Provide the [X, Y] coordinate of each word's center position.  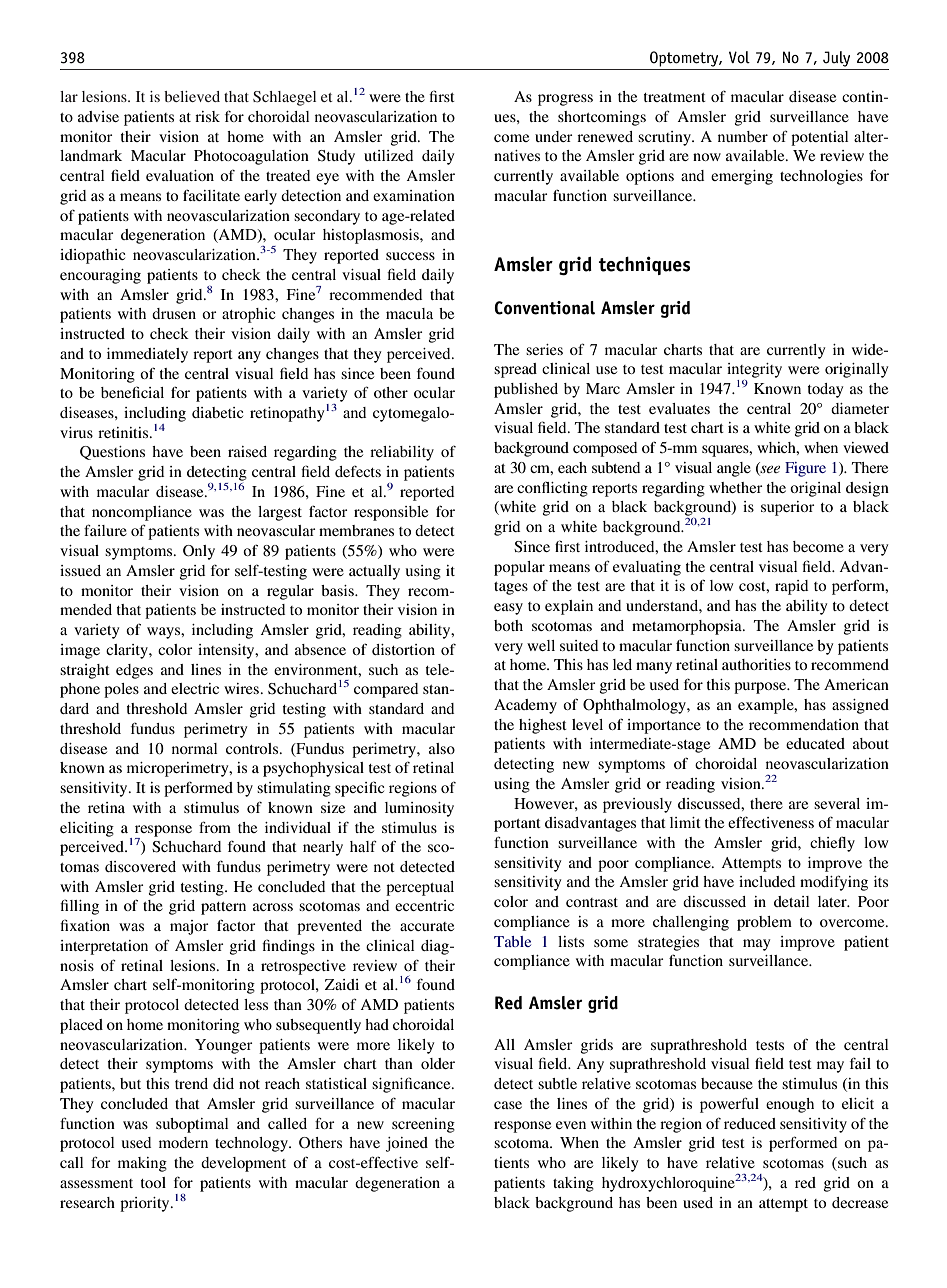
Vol [739, 57]
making [142, 1164]
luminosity [419, 809]
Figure [805, 469]
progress [565, 100]
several [837, 803]
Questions [112, 453]
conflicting [552, 489]
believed [192, 96]
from [215, 827]
